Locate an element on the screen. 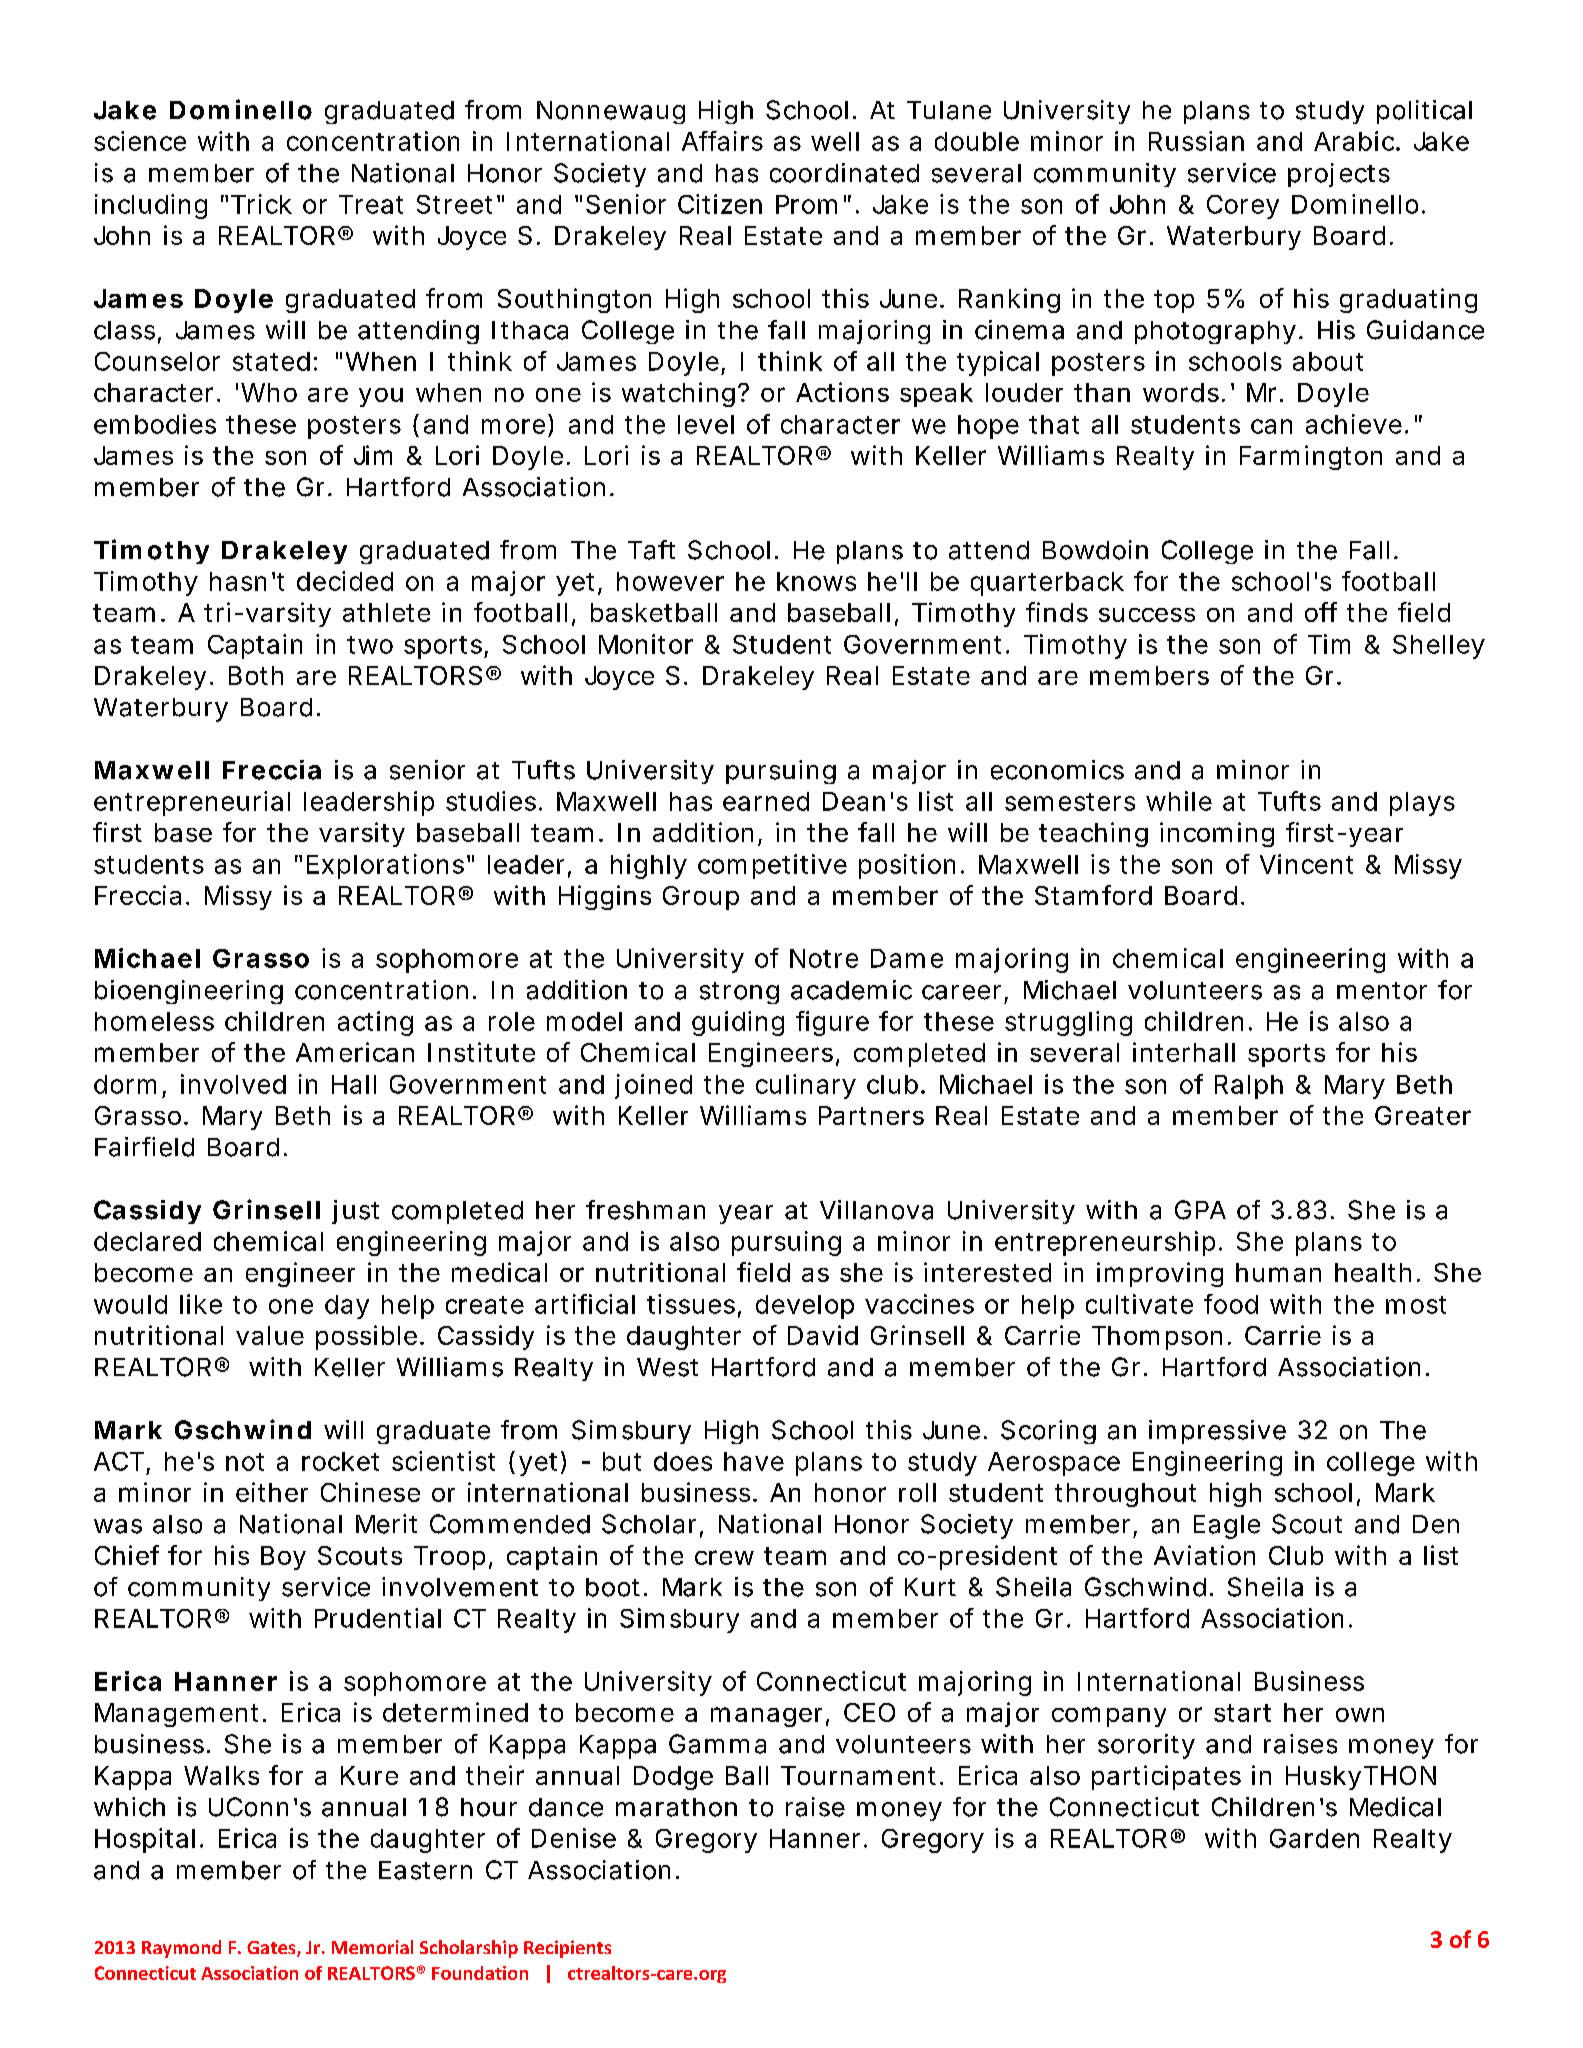  value is located at coordinates (270, 1335).
